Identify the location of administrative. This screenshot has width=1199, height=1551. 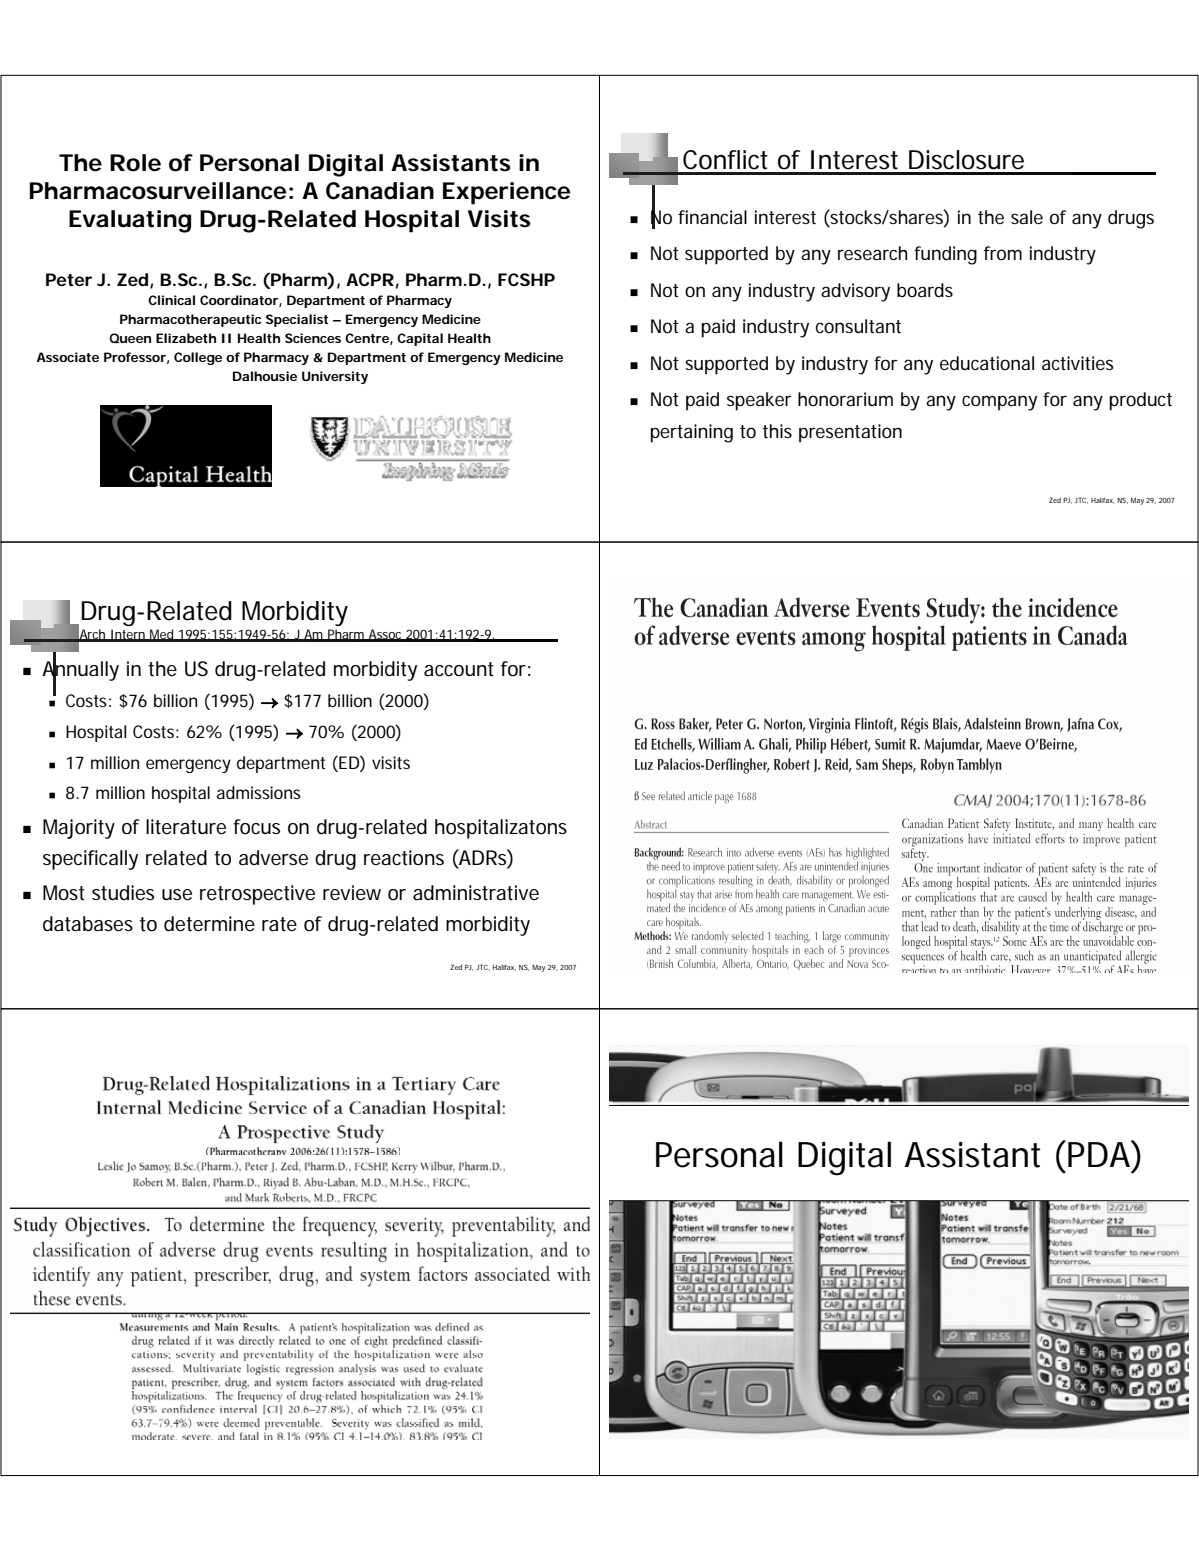
(476, 893).
